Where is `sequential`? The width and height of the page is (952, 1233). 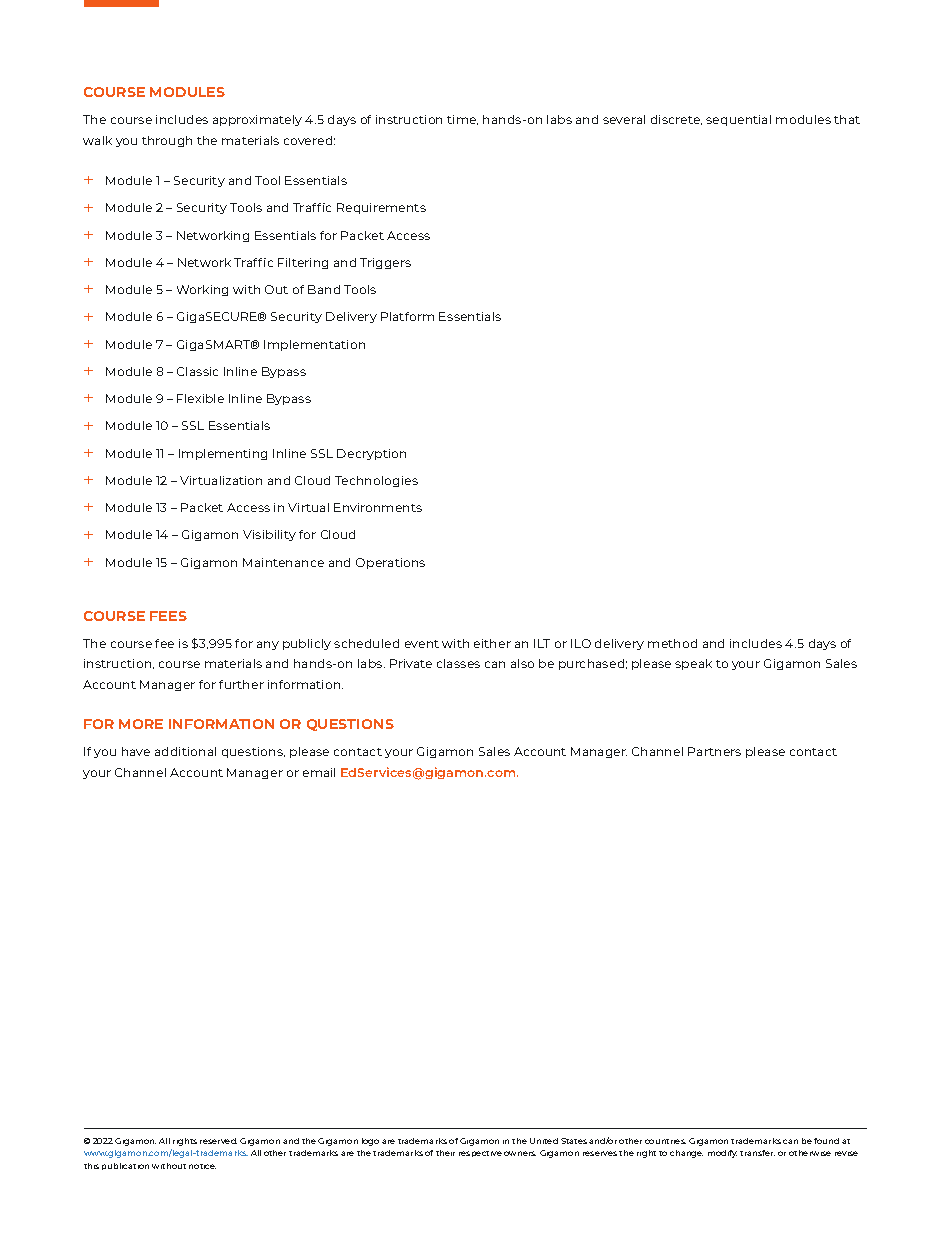
sequential is located at coordinates (738, 120).
